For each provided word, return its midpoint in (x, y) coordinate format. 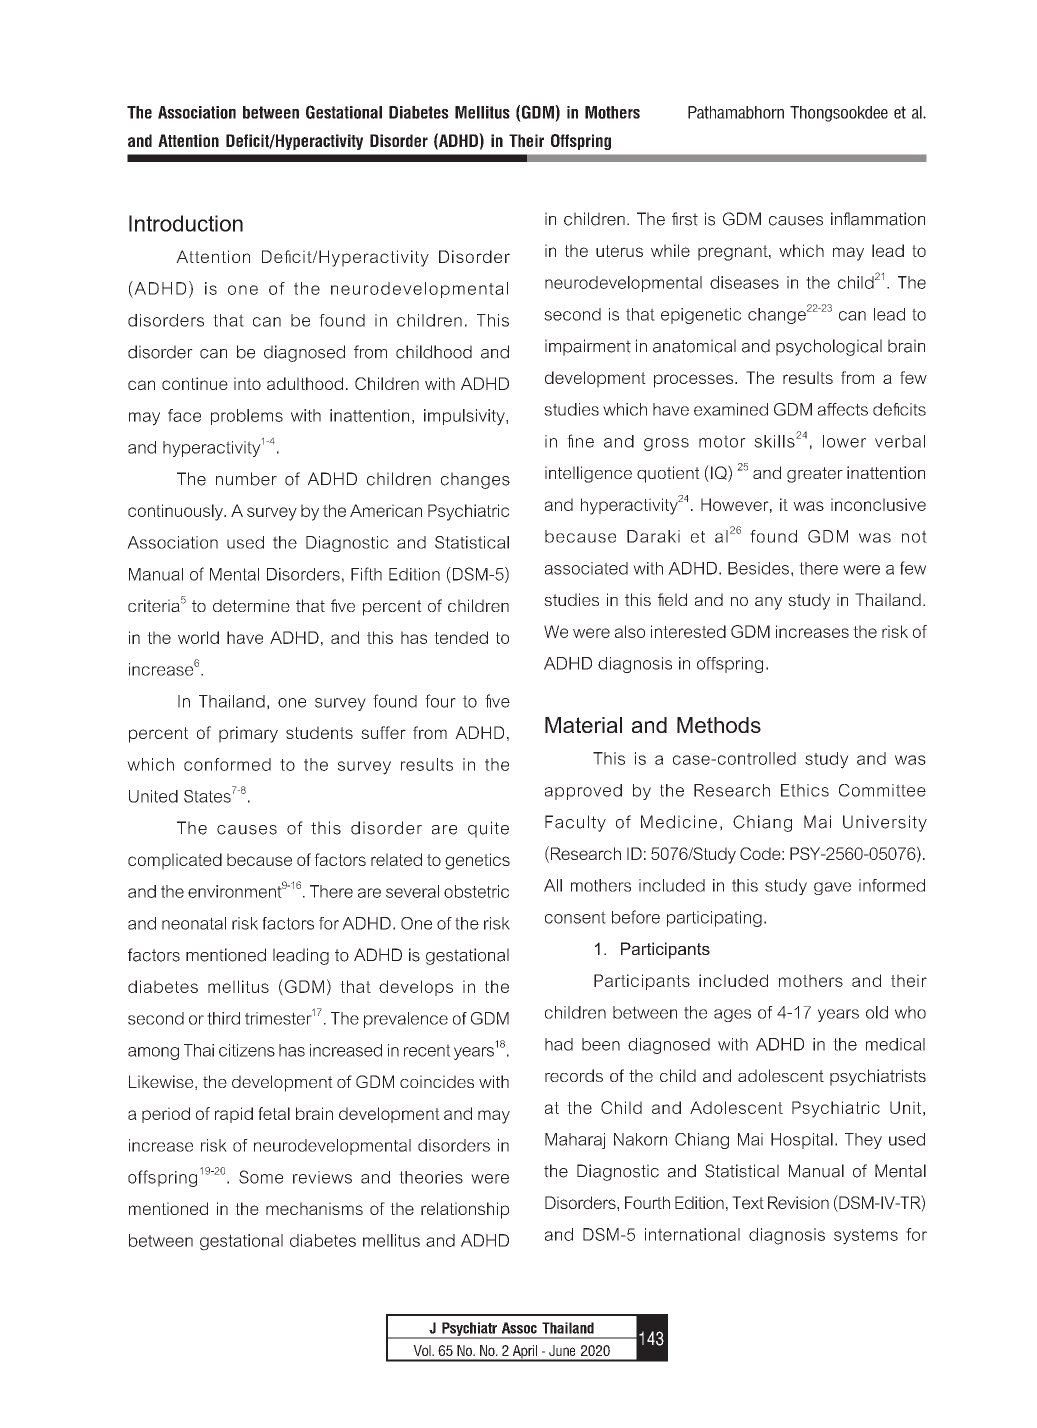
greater (815, 475)
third (223, 1018)
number (246, 479)
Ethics (805, 790)
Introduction (186, 223)
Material (583, 725)
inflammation (878, 219)
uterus (619, 251)
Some (261, 1177)
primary (248, 734)
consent (575, 917)
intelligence (588, 474)
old (877, 1012)
